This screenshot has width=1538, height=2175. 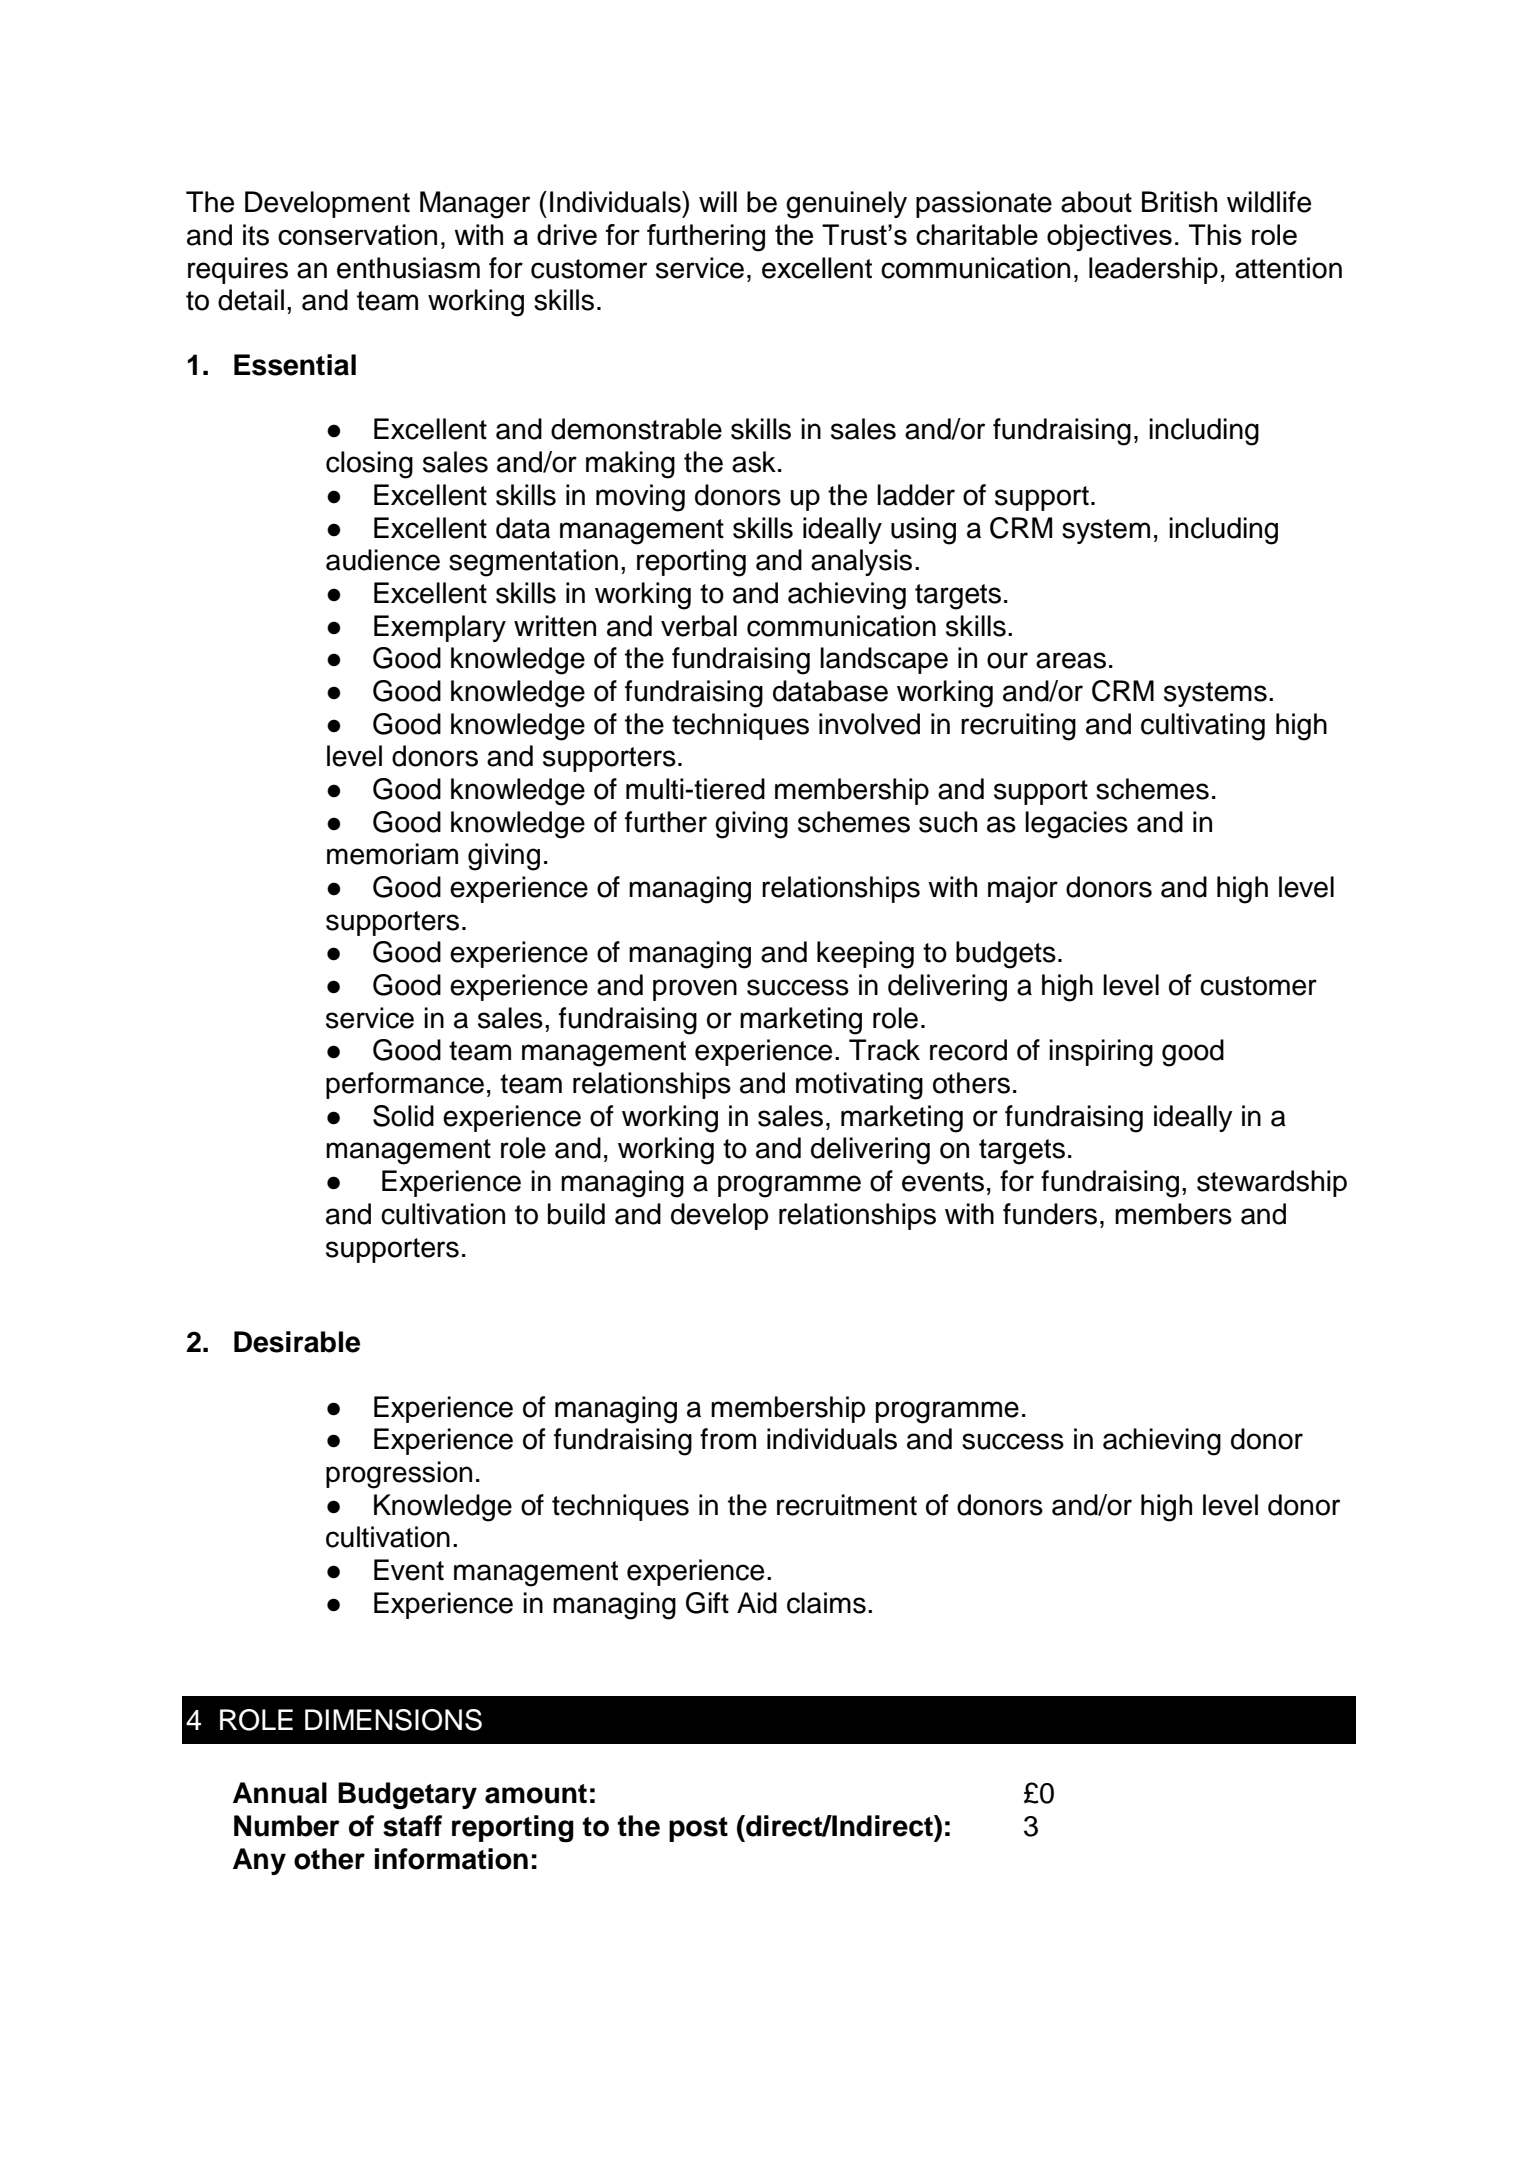 I want to click on conservation, so click(x=357, y=234).
